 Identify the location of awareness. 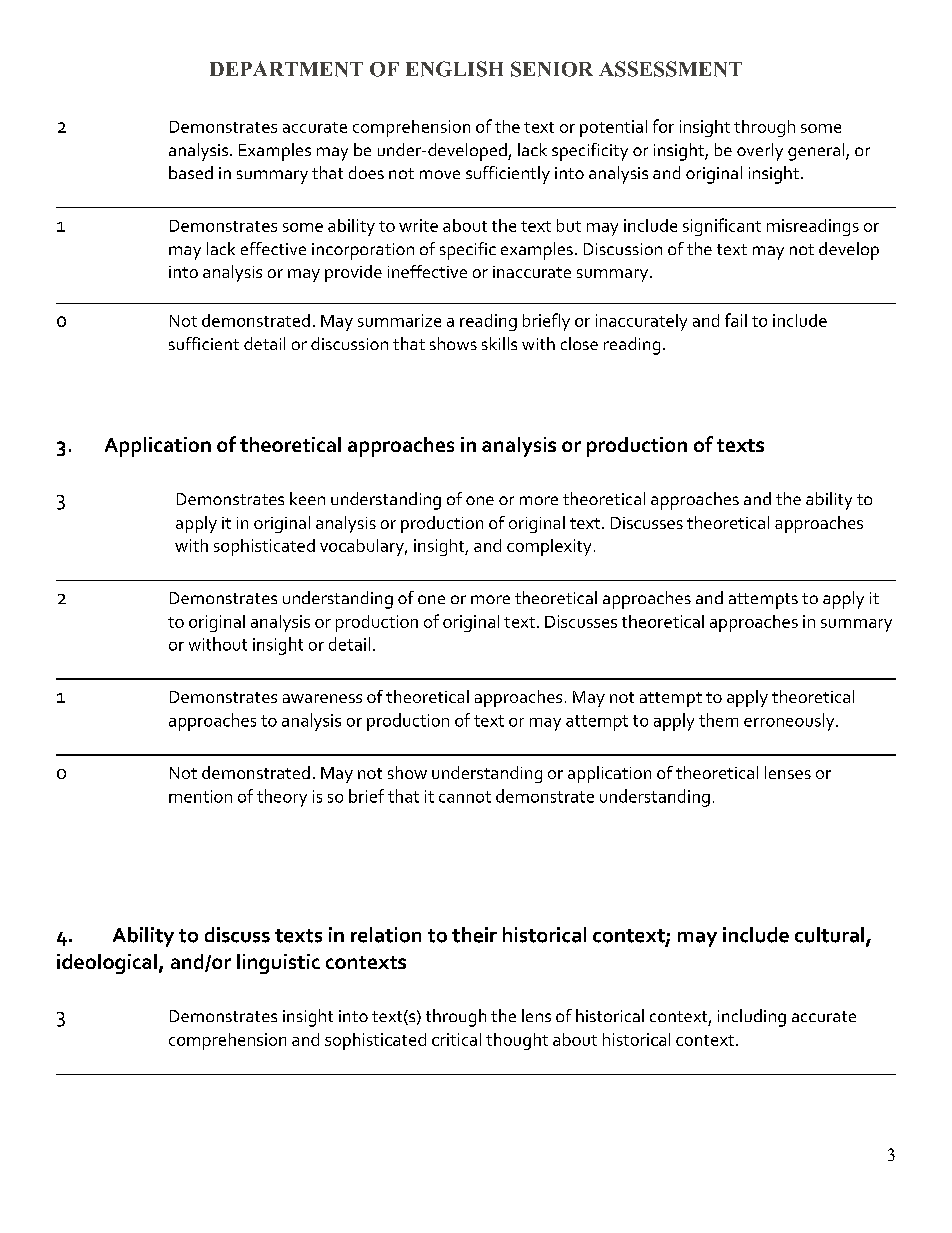
(322, 698).
